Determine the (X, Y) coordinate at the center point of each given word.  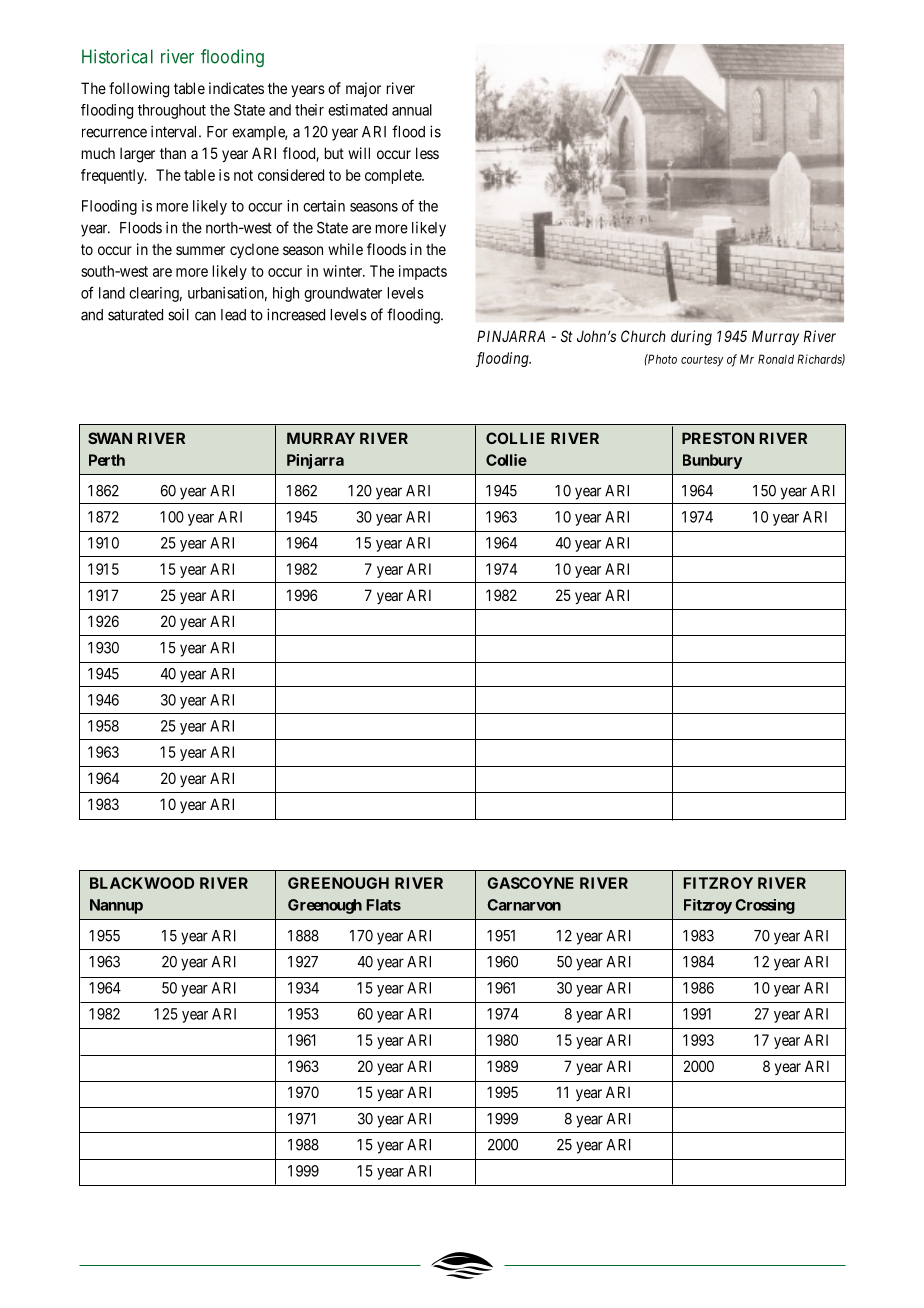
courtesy (702, 360)
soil (178, 314)
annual (412, 110)
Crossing (765, 906)
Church (643, 336)
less (427, 153)
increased (296, 314)
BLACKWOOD (142, 883)
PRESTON (718, 438)
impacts (423, 272)
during (691, 338)
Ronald (776, 359)
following (139, 90)
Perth (107, 460)
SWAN (110, 438)
